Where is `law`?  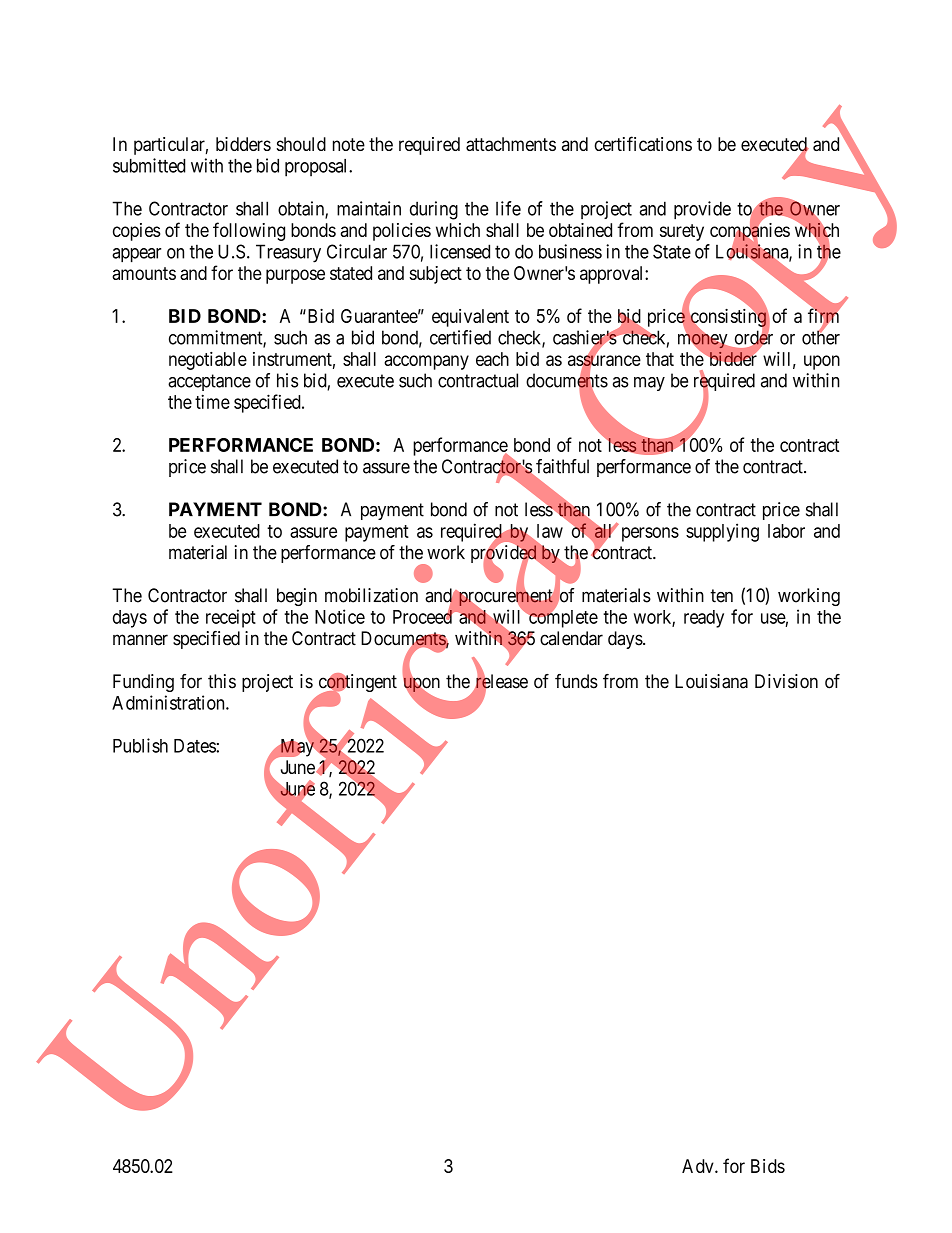 law is located at coordinates (550, 531).
